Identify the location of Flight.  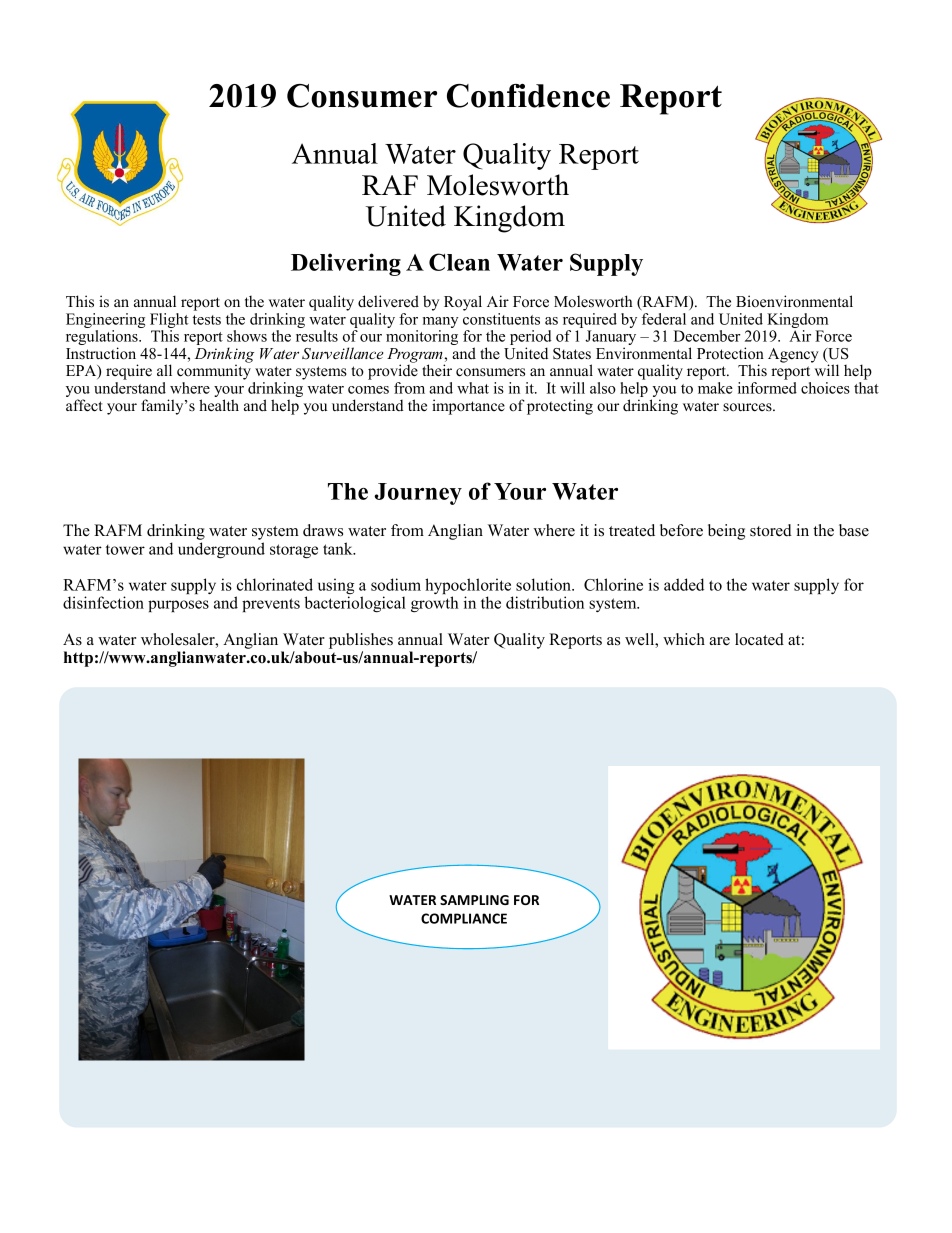
(169, 322).
